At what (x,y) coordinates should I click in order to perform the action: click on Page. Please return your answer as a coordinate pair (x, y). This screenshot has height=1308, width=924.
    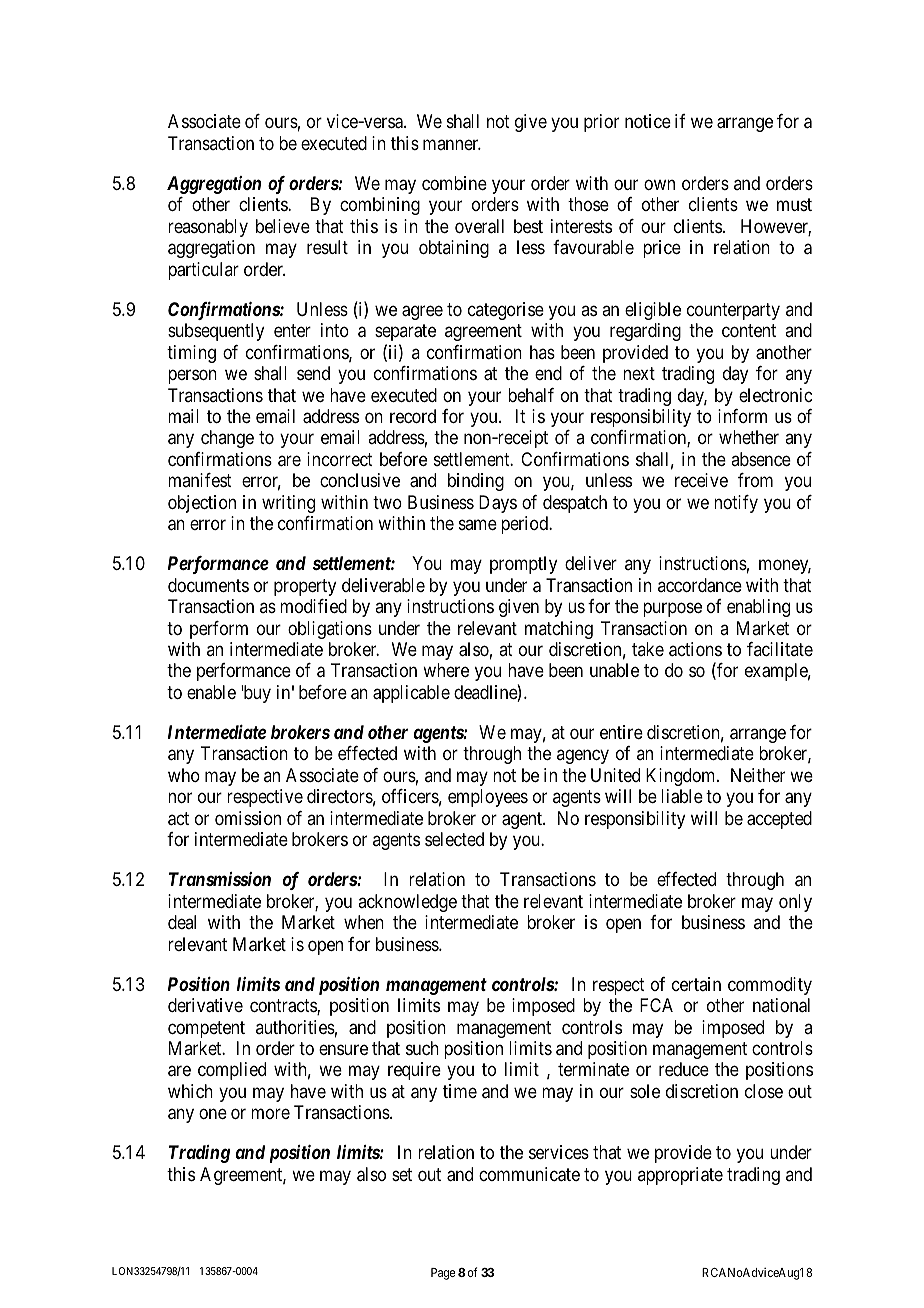
    Looking at the image, I should click on (443, 1274).
